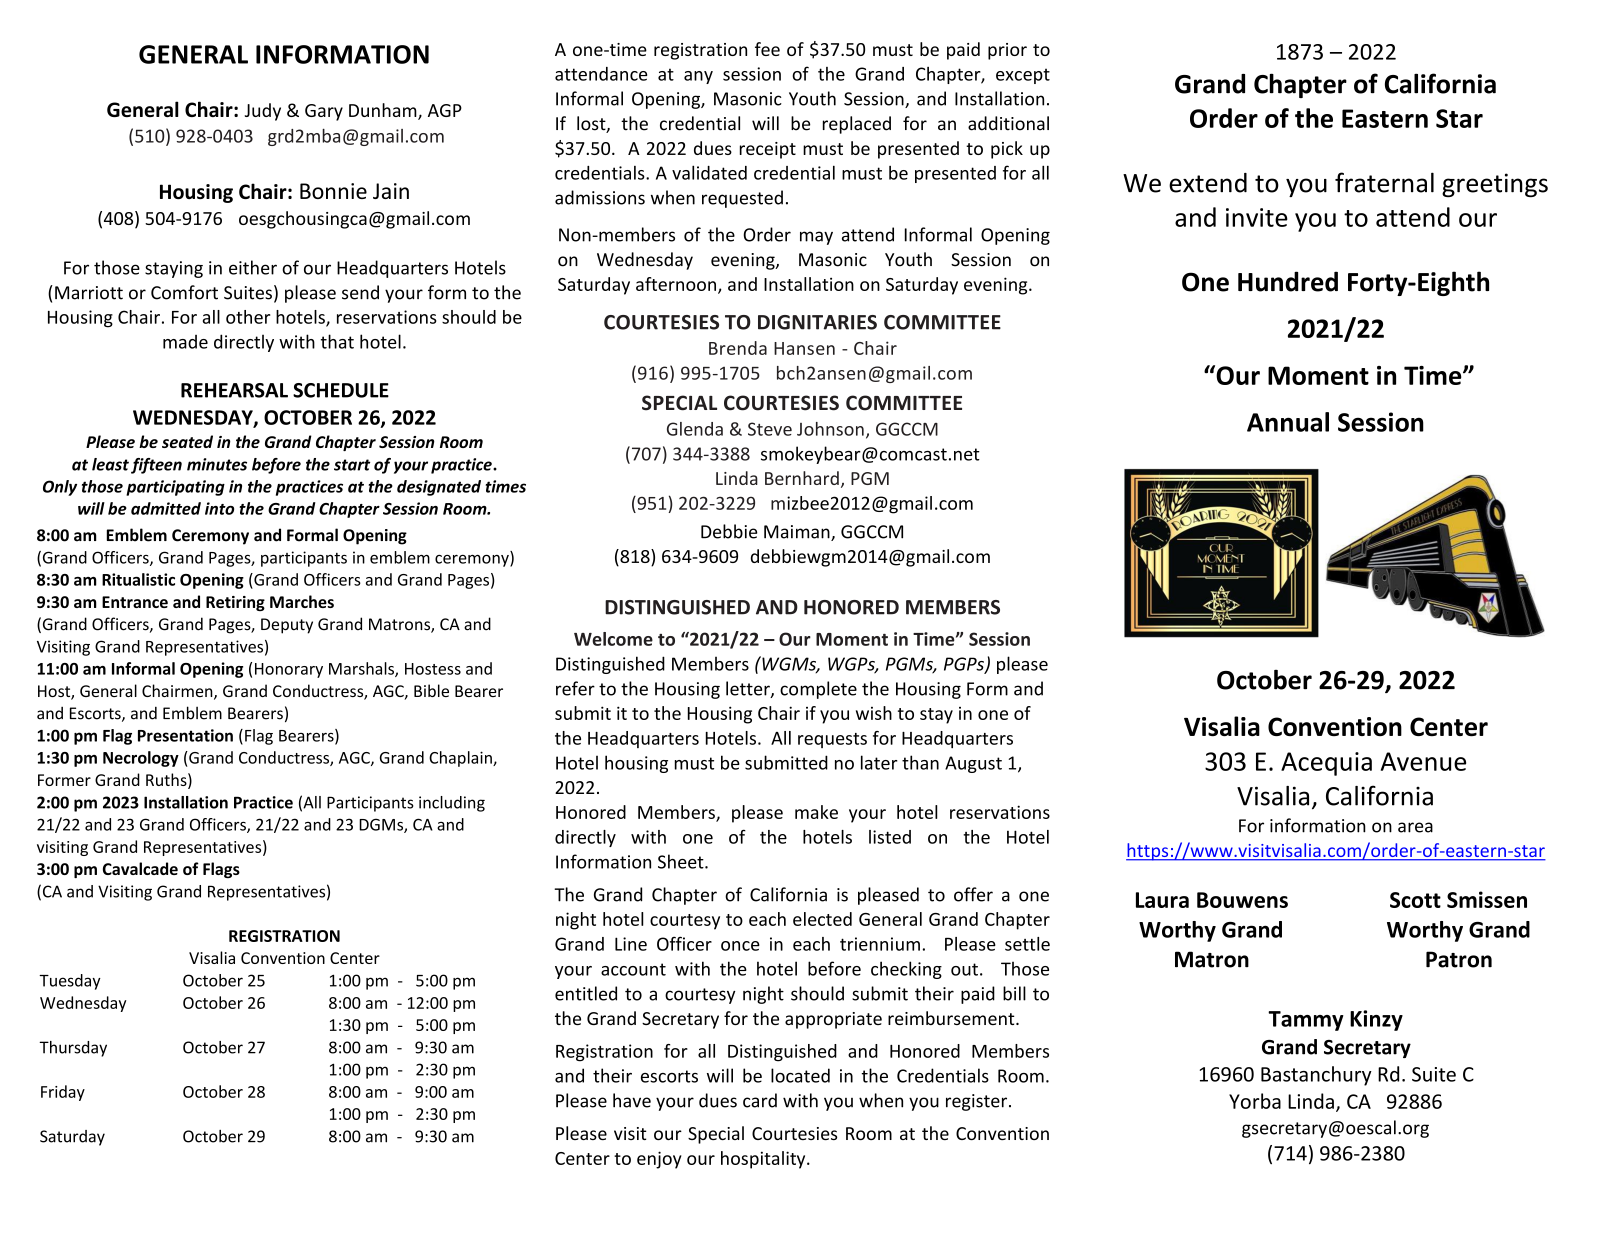  Describe the element at coordinates (1384, 182) in the screenshot. I see `fraternal` at that location.
